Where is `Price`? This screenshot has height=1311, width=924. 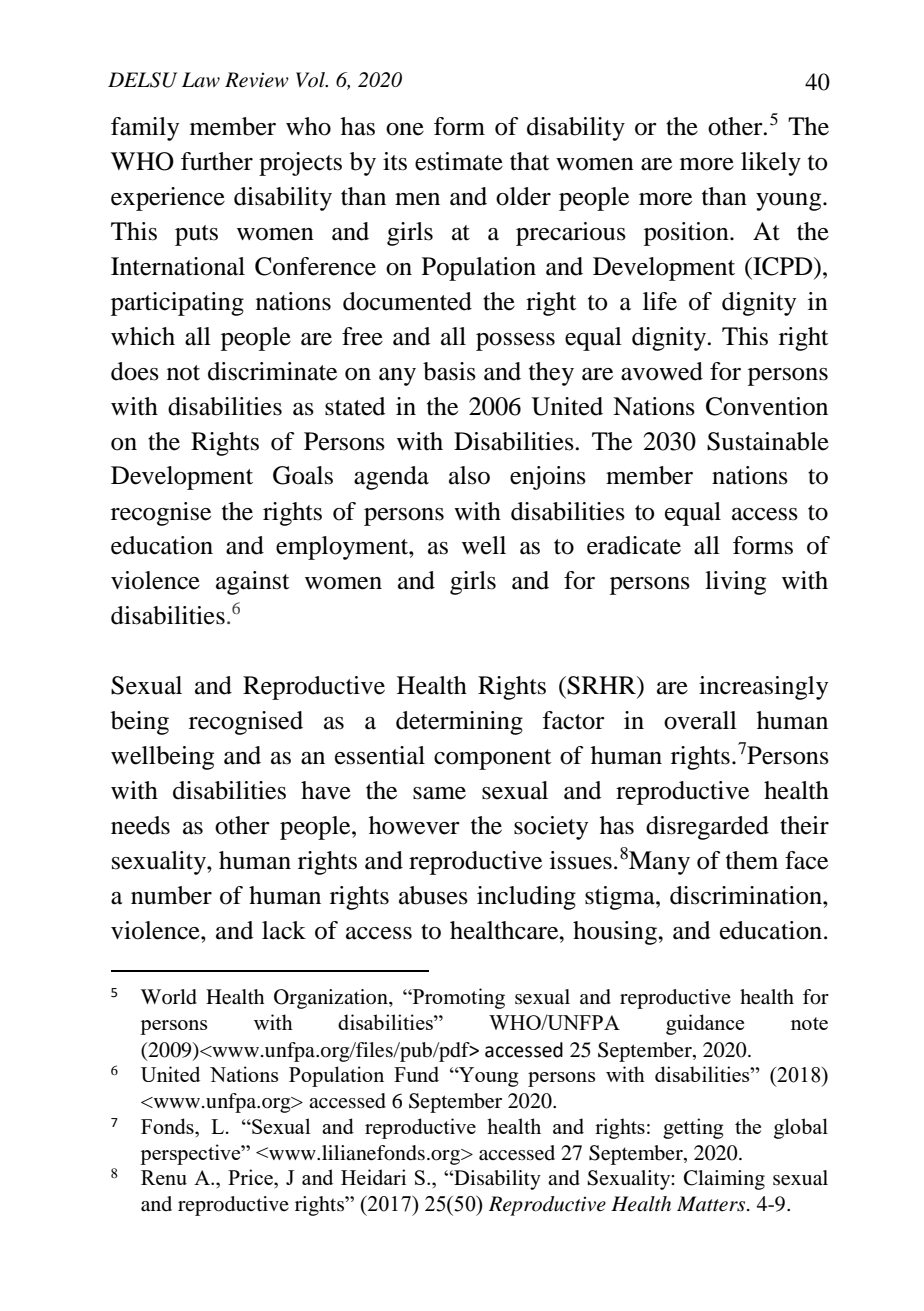
Price is located at coordinates (251, 1177).
